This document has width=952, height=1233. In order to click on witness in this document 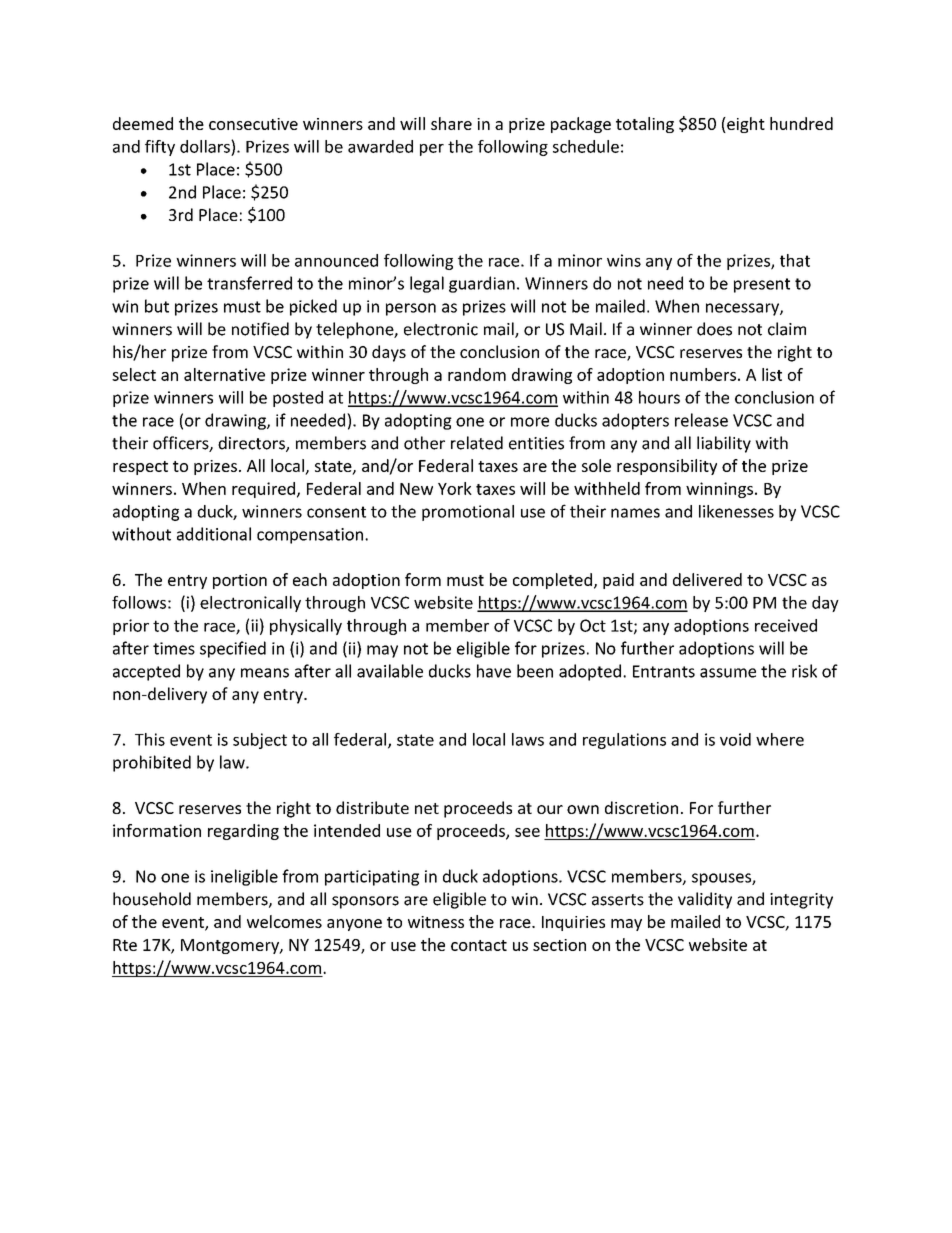, I will do `click(436, 922)`.
